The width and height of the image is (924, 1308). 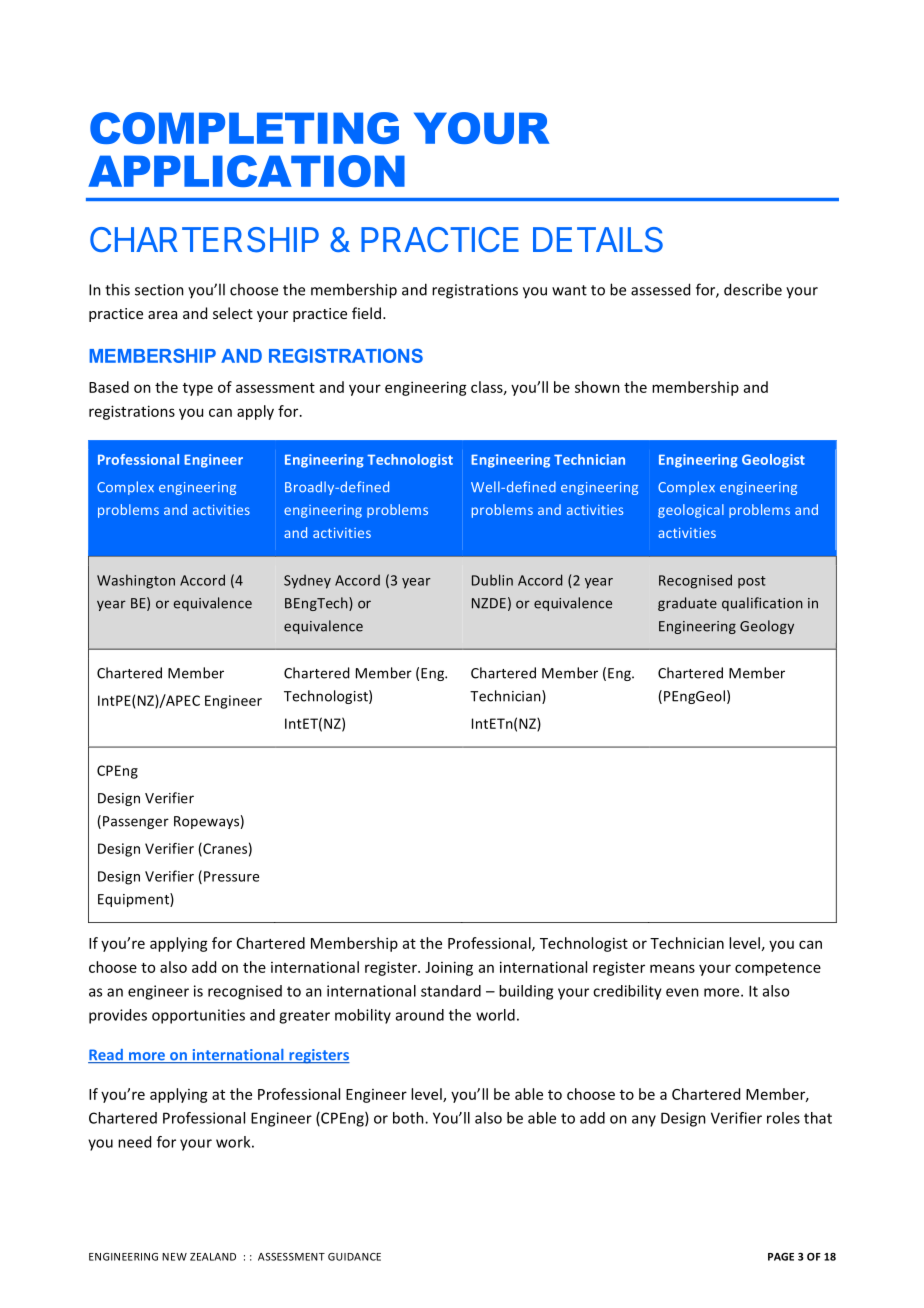 What do you see at coordinates (354, 1257) in the image?
I see `GUIDANCE` at bounding box center [354, 1257].
